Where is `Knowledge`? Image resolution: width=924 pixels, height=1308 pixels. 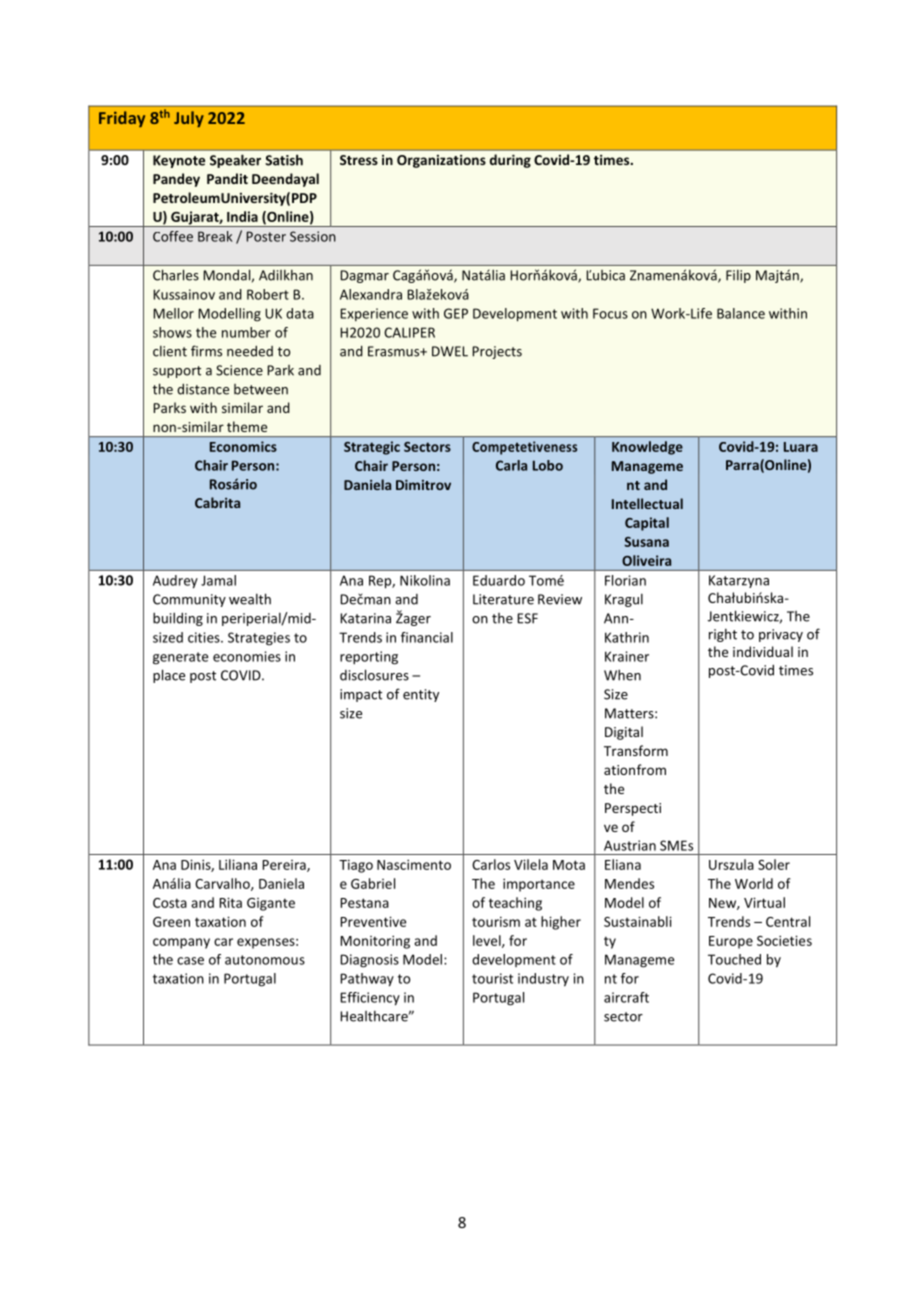
Knowledge is located at coordinates (647, 448).
